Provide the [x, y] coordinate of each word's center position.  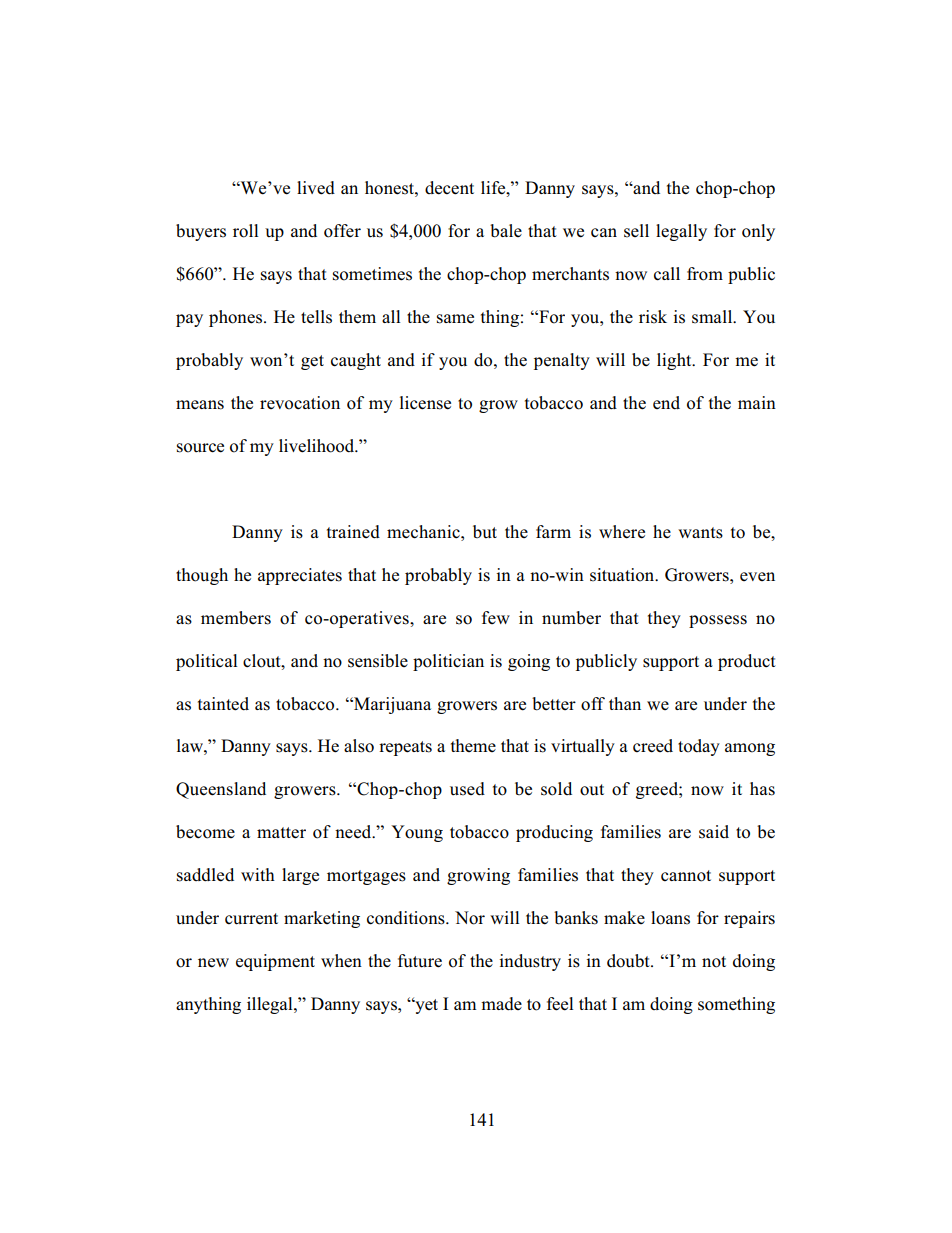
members [236, 618]
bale [506, 231]
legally [681, 232]
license [425, 403]
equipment [275, 962]
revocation [300, 403]
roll [245, 231]
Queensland [221, 790]
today [699, 747]
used [467, 789]
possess [718, 621]
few [496, 617]
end [666, 403]
